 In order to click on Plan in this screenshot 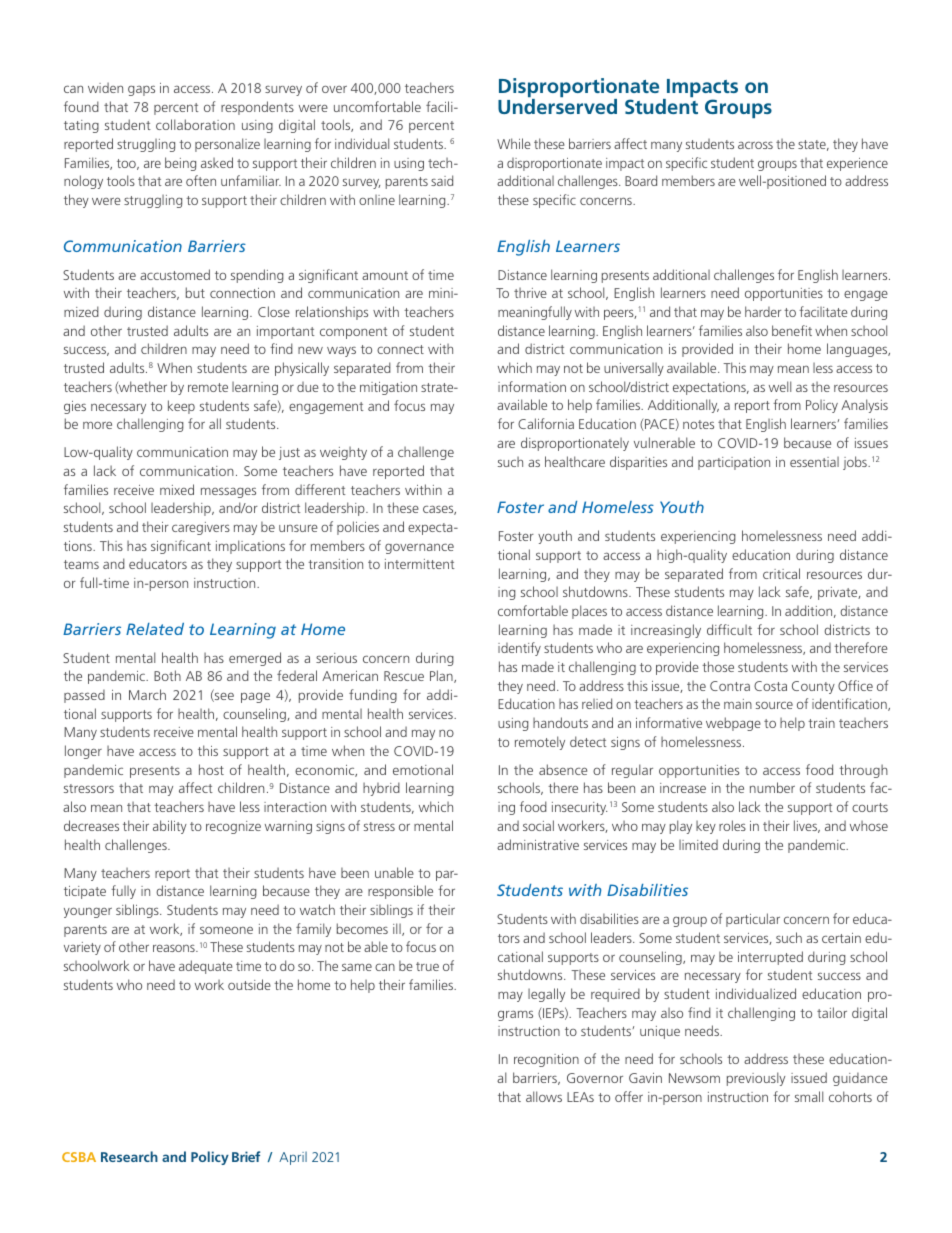, I will do `click(442, 676)`.
